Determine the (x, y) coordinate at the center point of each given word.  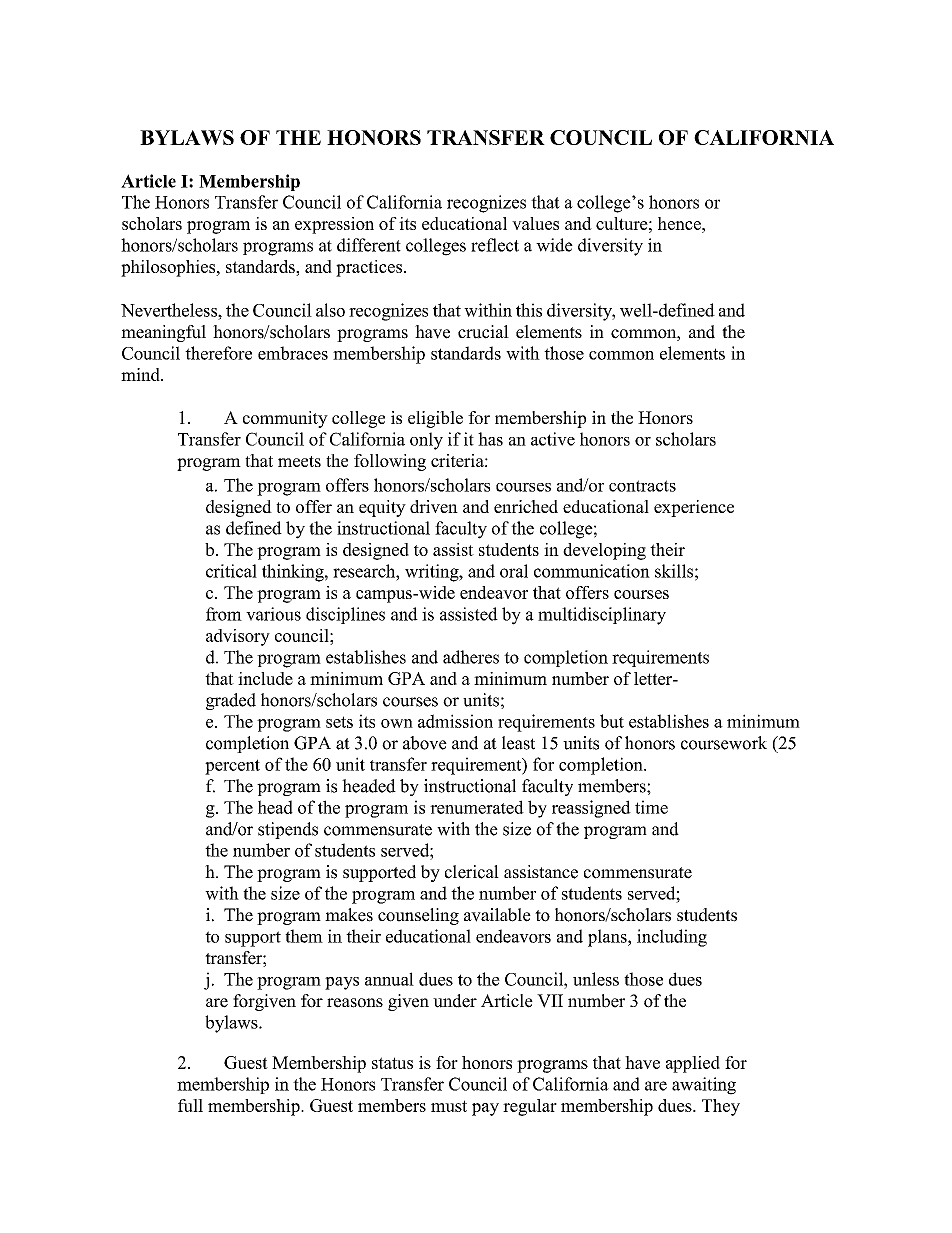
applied (693, 1064)
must (449, 1106)
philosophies (169, 268)
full (190, 1105)
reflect (495, 245)
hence (680, 223)
